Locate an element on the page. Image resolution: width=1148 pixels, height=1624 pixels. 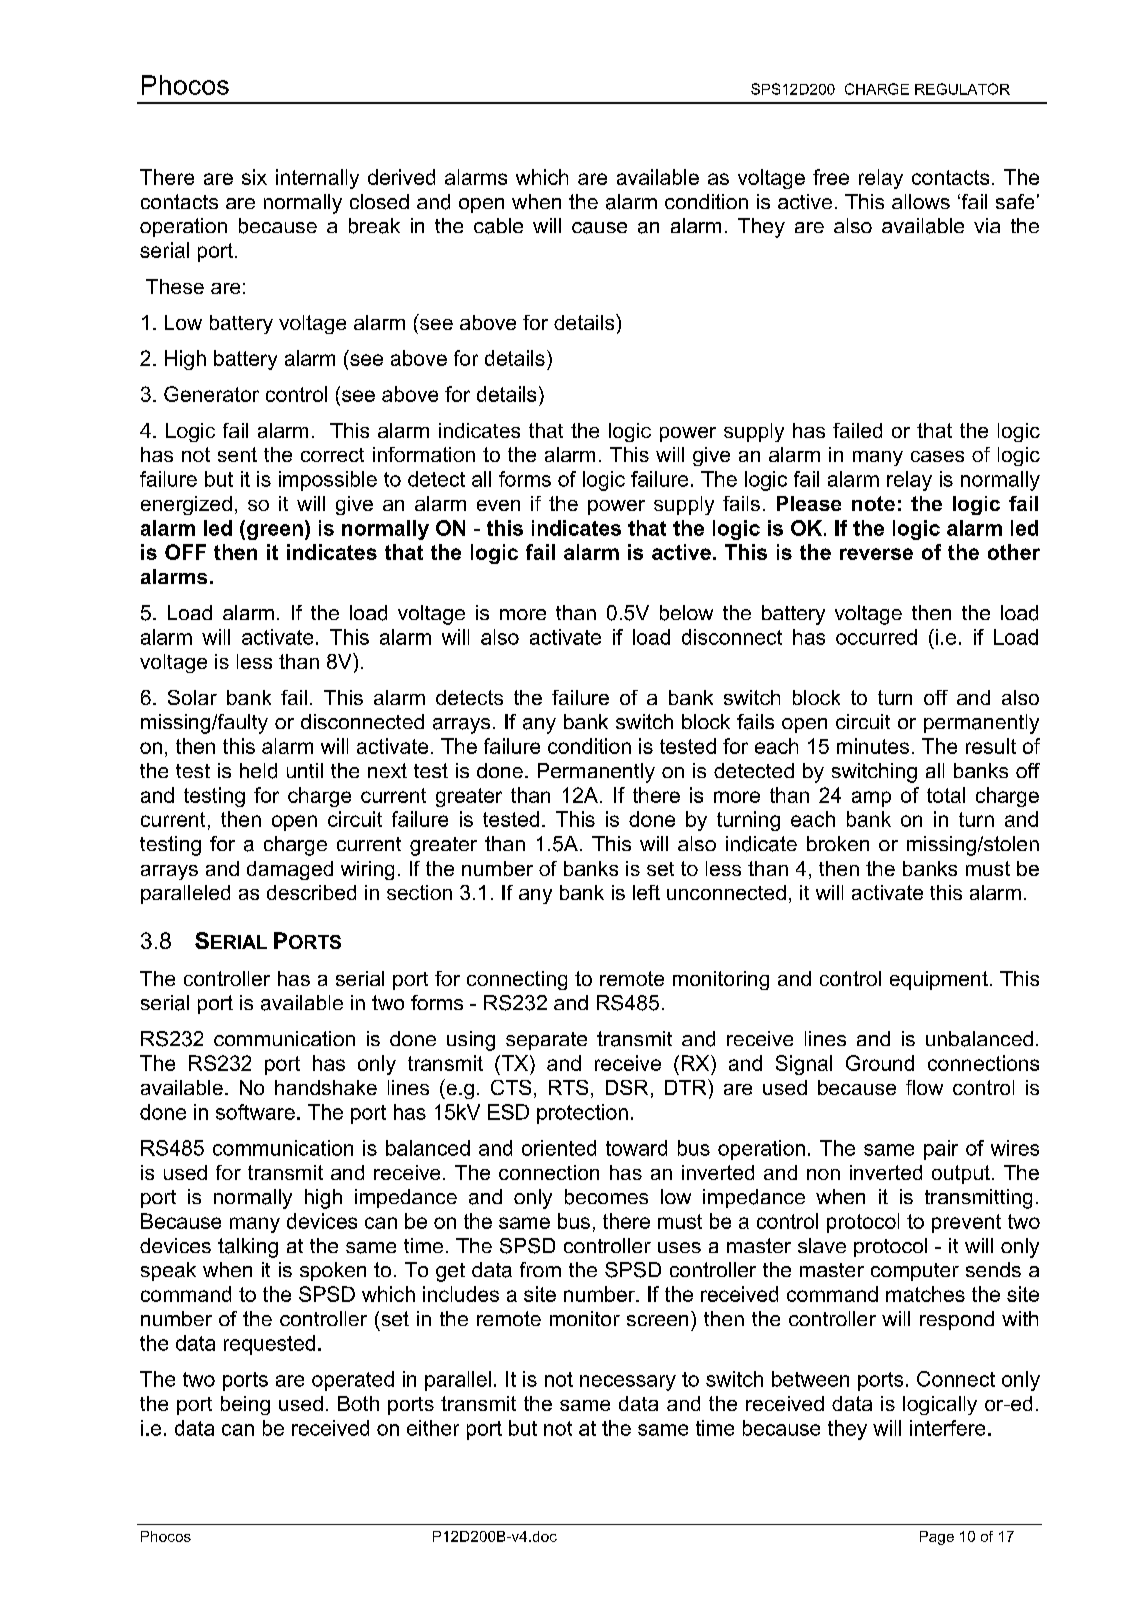
separate is located at coordinates (546, 1041).
